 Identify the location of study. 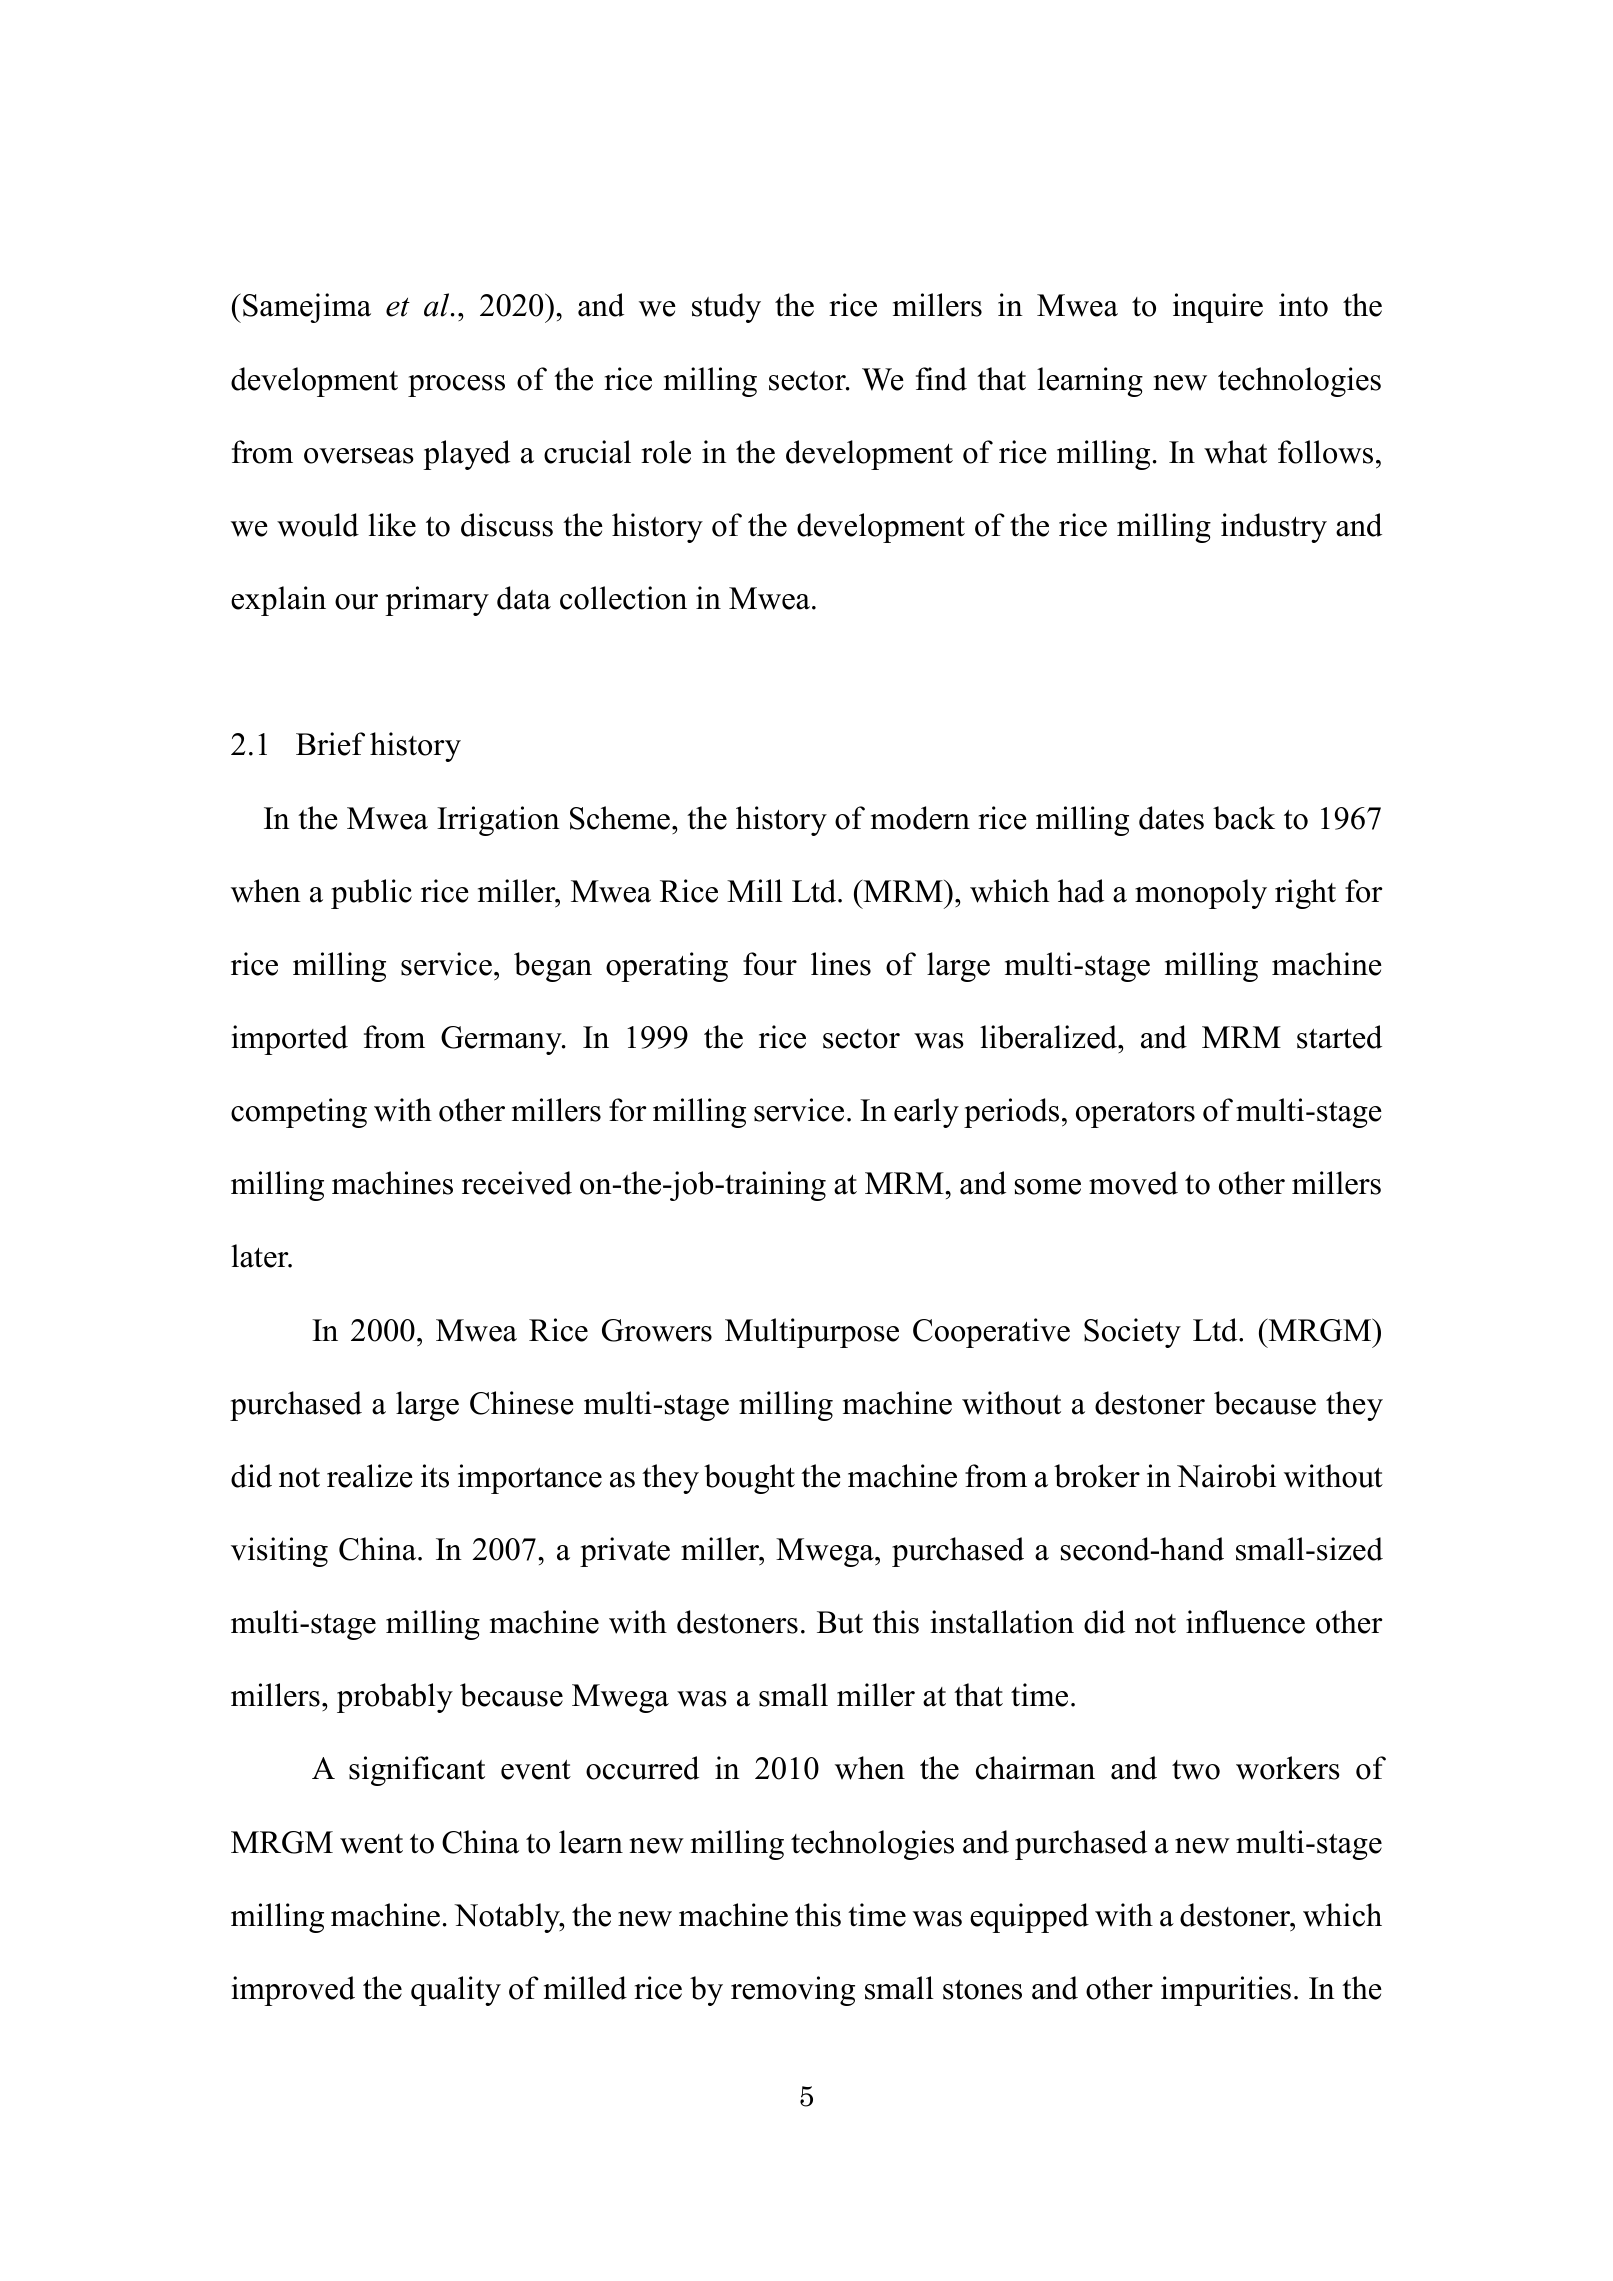
(726, 308).
